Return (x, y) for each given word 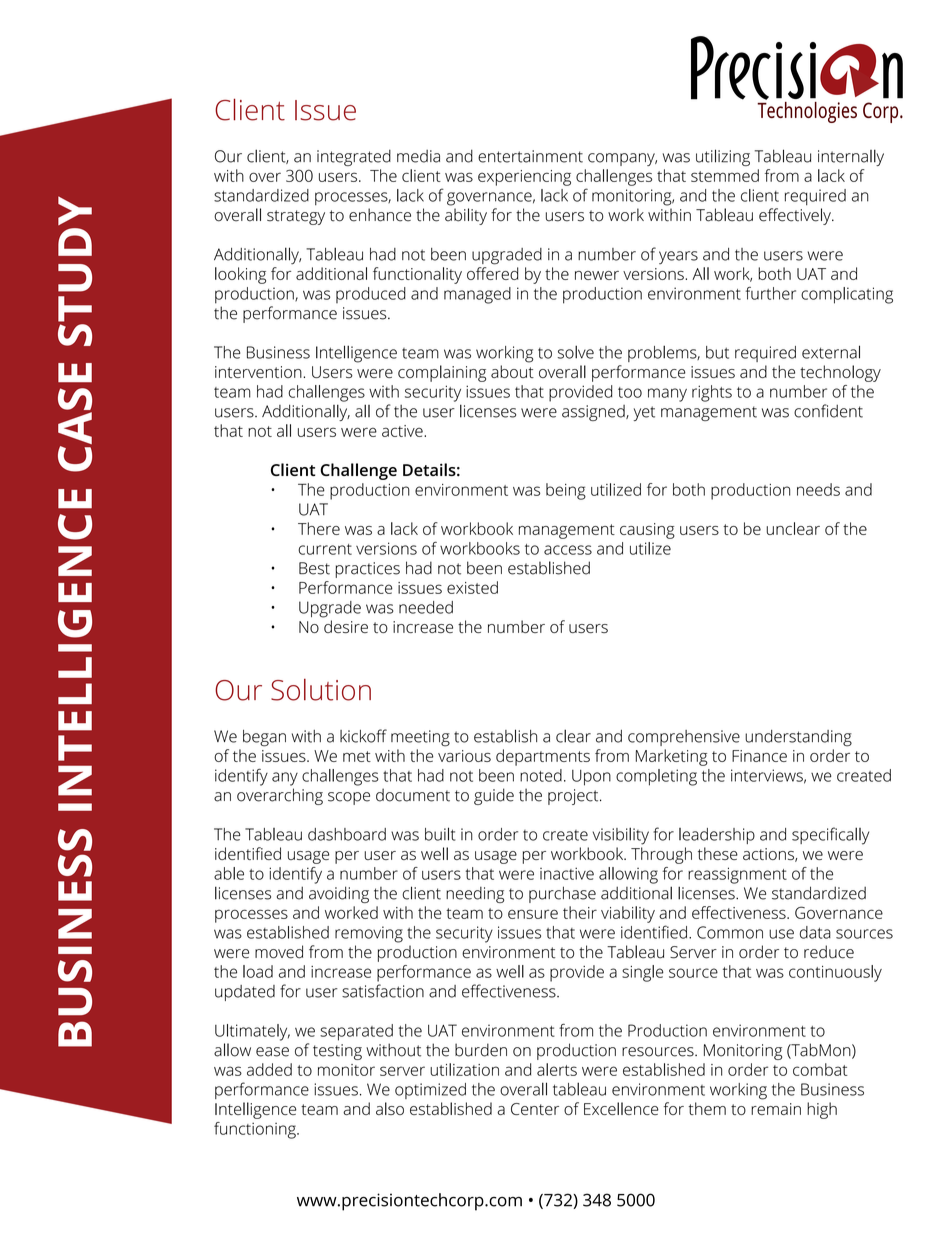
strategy (296, 217)
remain (776, 1109)
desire (346, 626)
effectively (796, 216)
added (269, 1069)
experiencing (524, 178)
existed (472, 587)
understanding (798, 738)
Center (535, 1109)
